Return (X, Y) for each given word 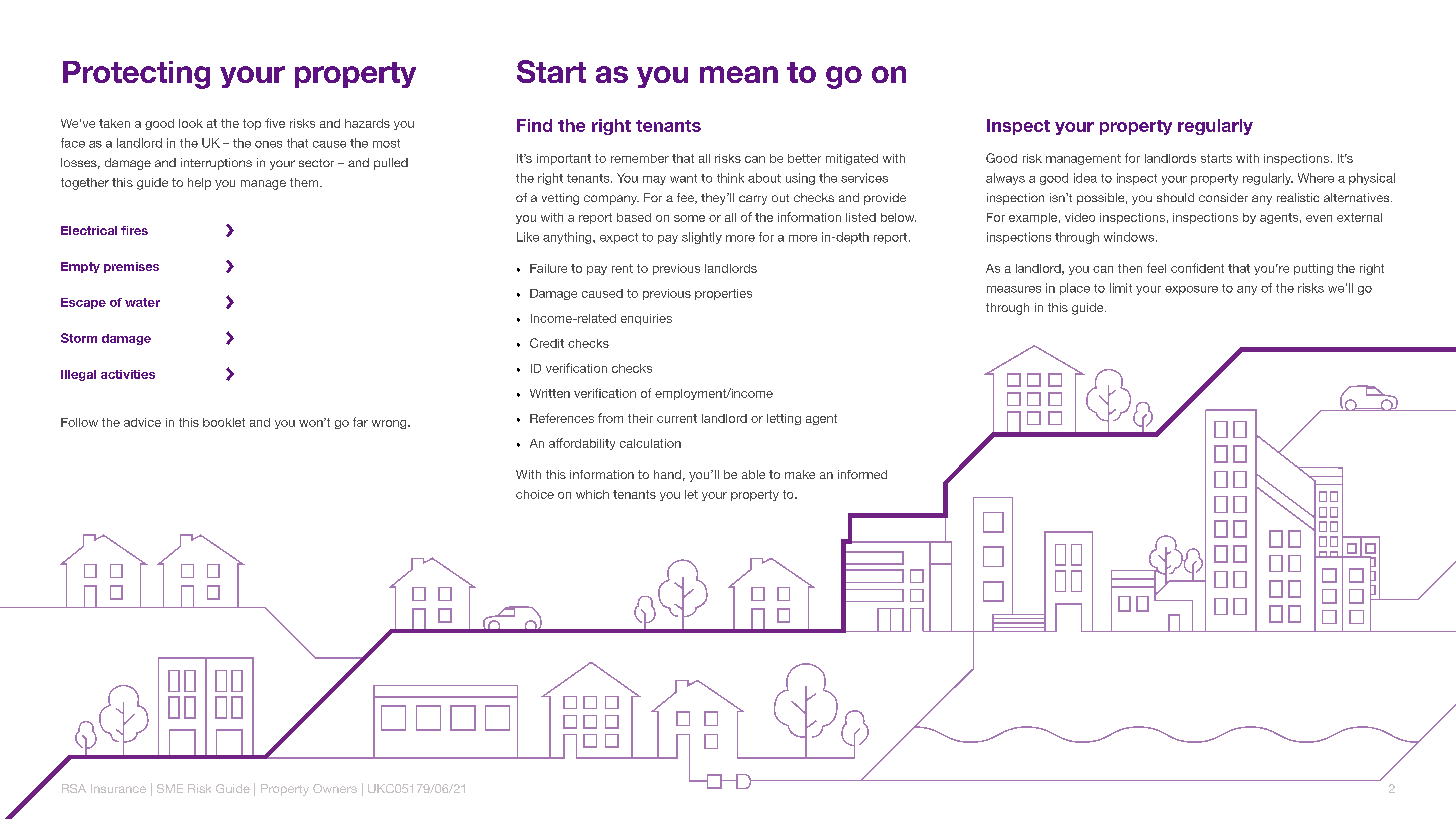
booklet (224, 422)
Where (1316, 178)
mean (739, 74)
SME (170, 788)
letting (784, 419)
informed (862, 474)
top (252, 124)
